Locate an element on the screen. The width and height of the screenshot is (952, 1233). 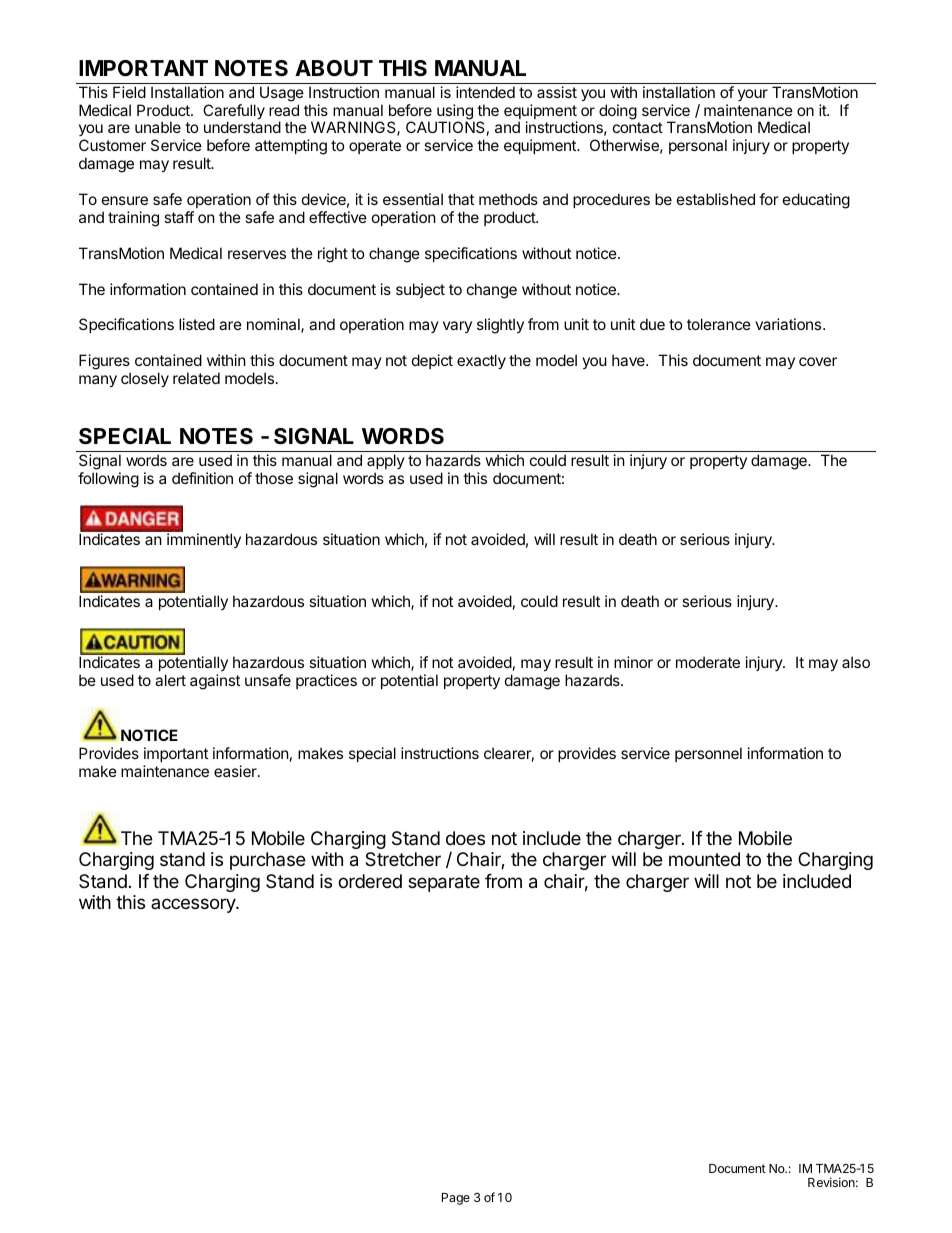
moderate is located at coordinates (708, 662).
